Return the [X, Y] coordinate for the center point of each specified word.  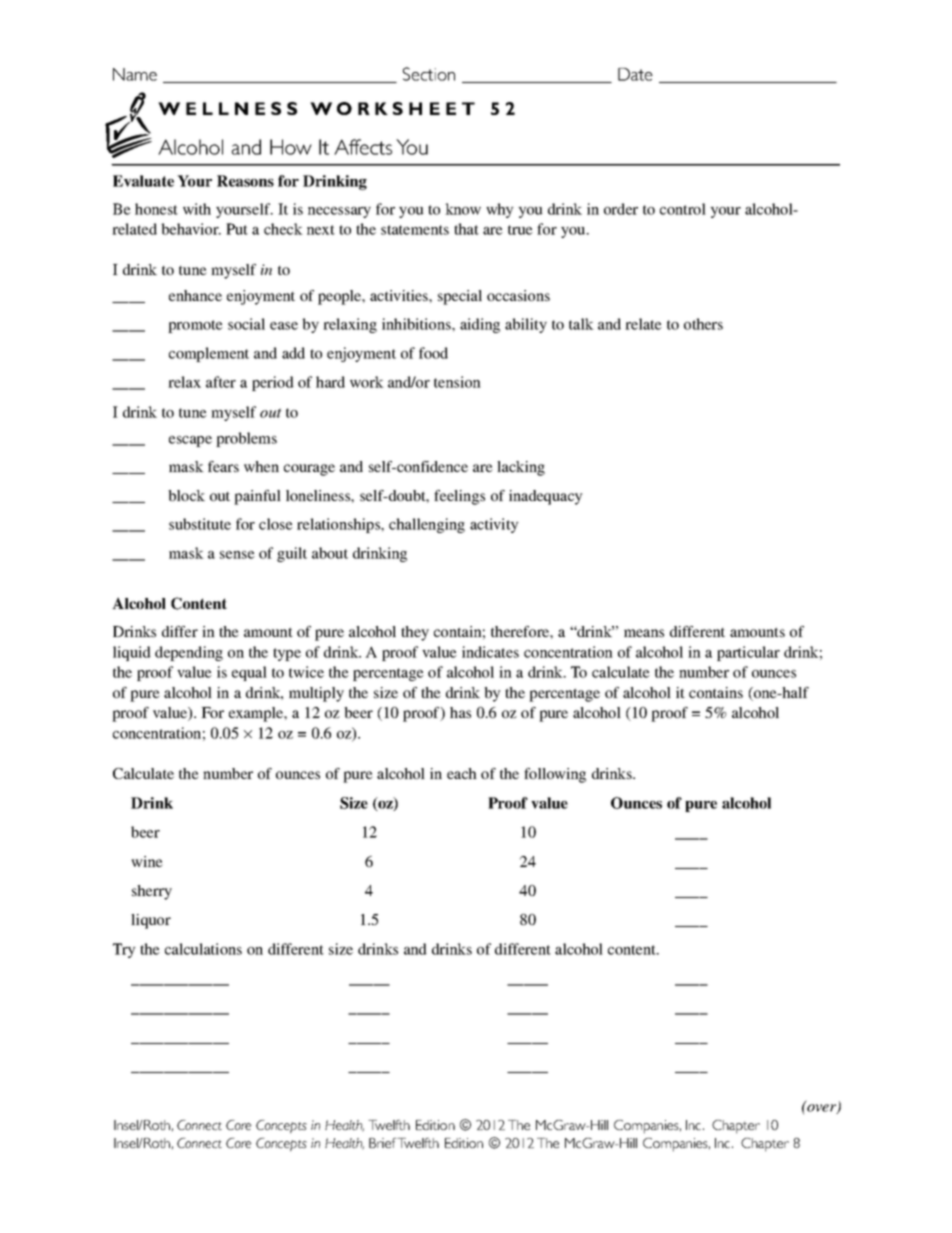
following [555, 775]
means [644, 633]
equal [249, 673]
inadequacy [546, 497]
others [703, 324]
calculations [203, 949]
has [460, 712]
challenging [427, 525]
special [460, 297]
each [462, 773]
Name [135, 74]
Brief [382, 1143]
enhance [195, 295]
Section [429, 74]
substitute [200, 524]
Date [635, 74]
